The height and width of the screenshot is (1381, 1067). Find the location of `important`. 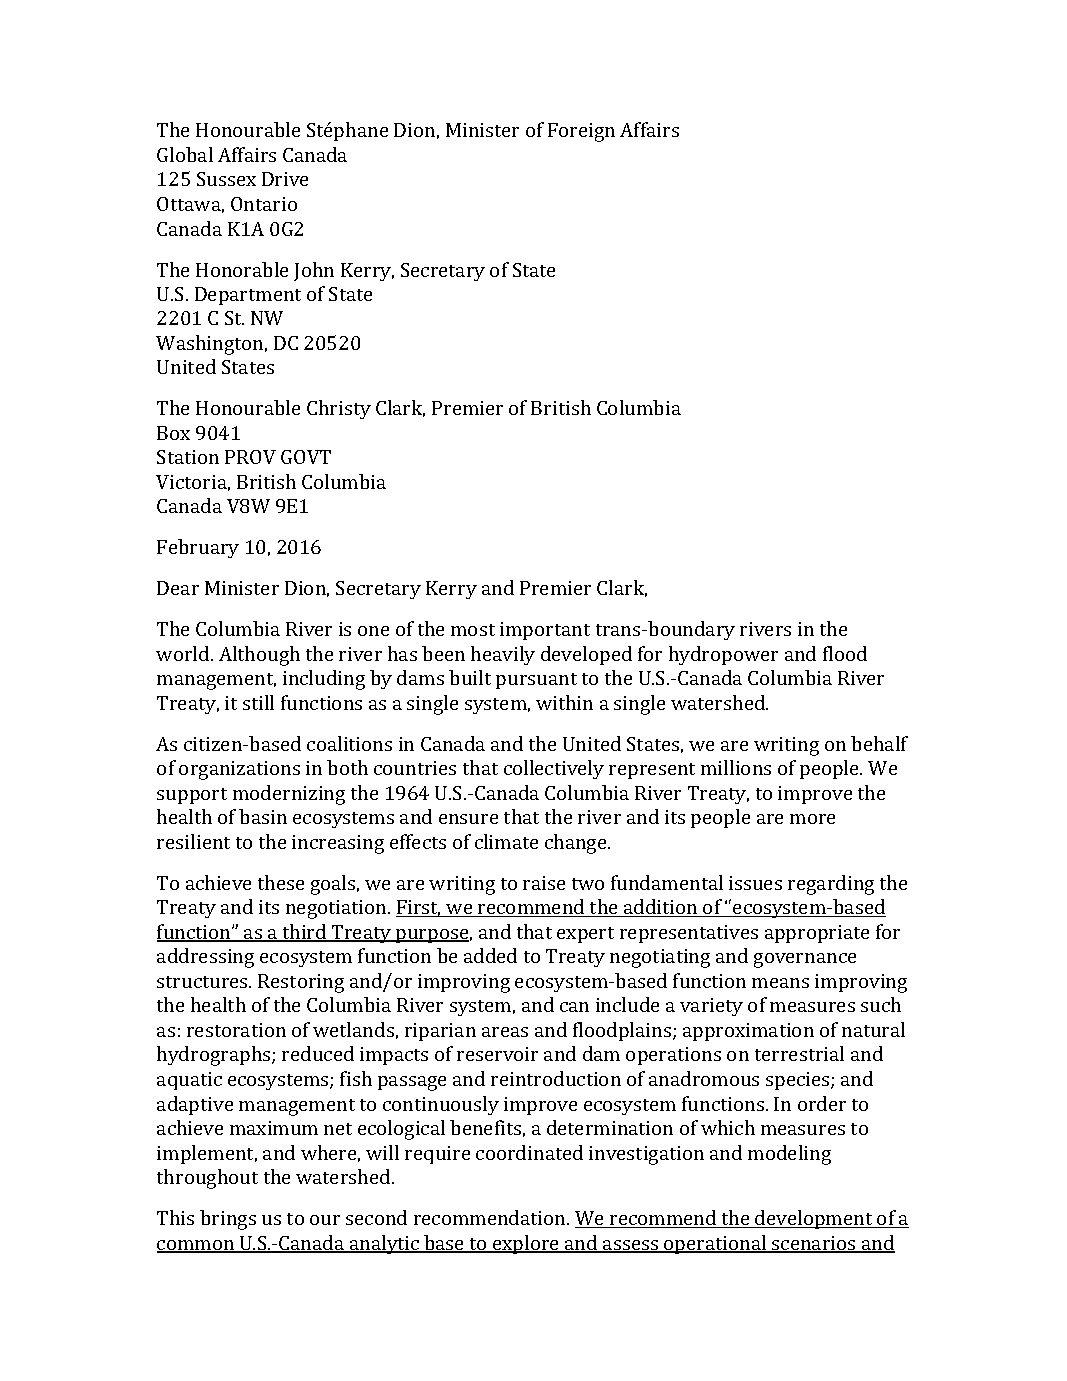

important is located at coordinates (545, 631).
